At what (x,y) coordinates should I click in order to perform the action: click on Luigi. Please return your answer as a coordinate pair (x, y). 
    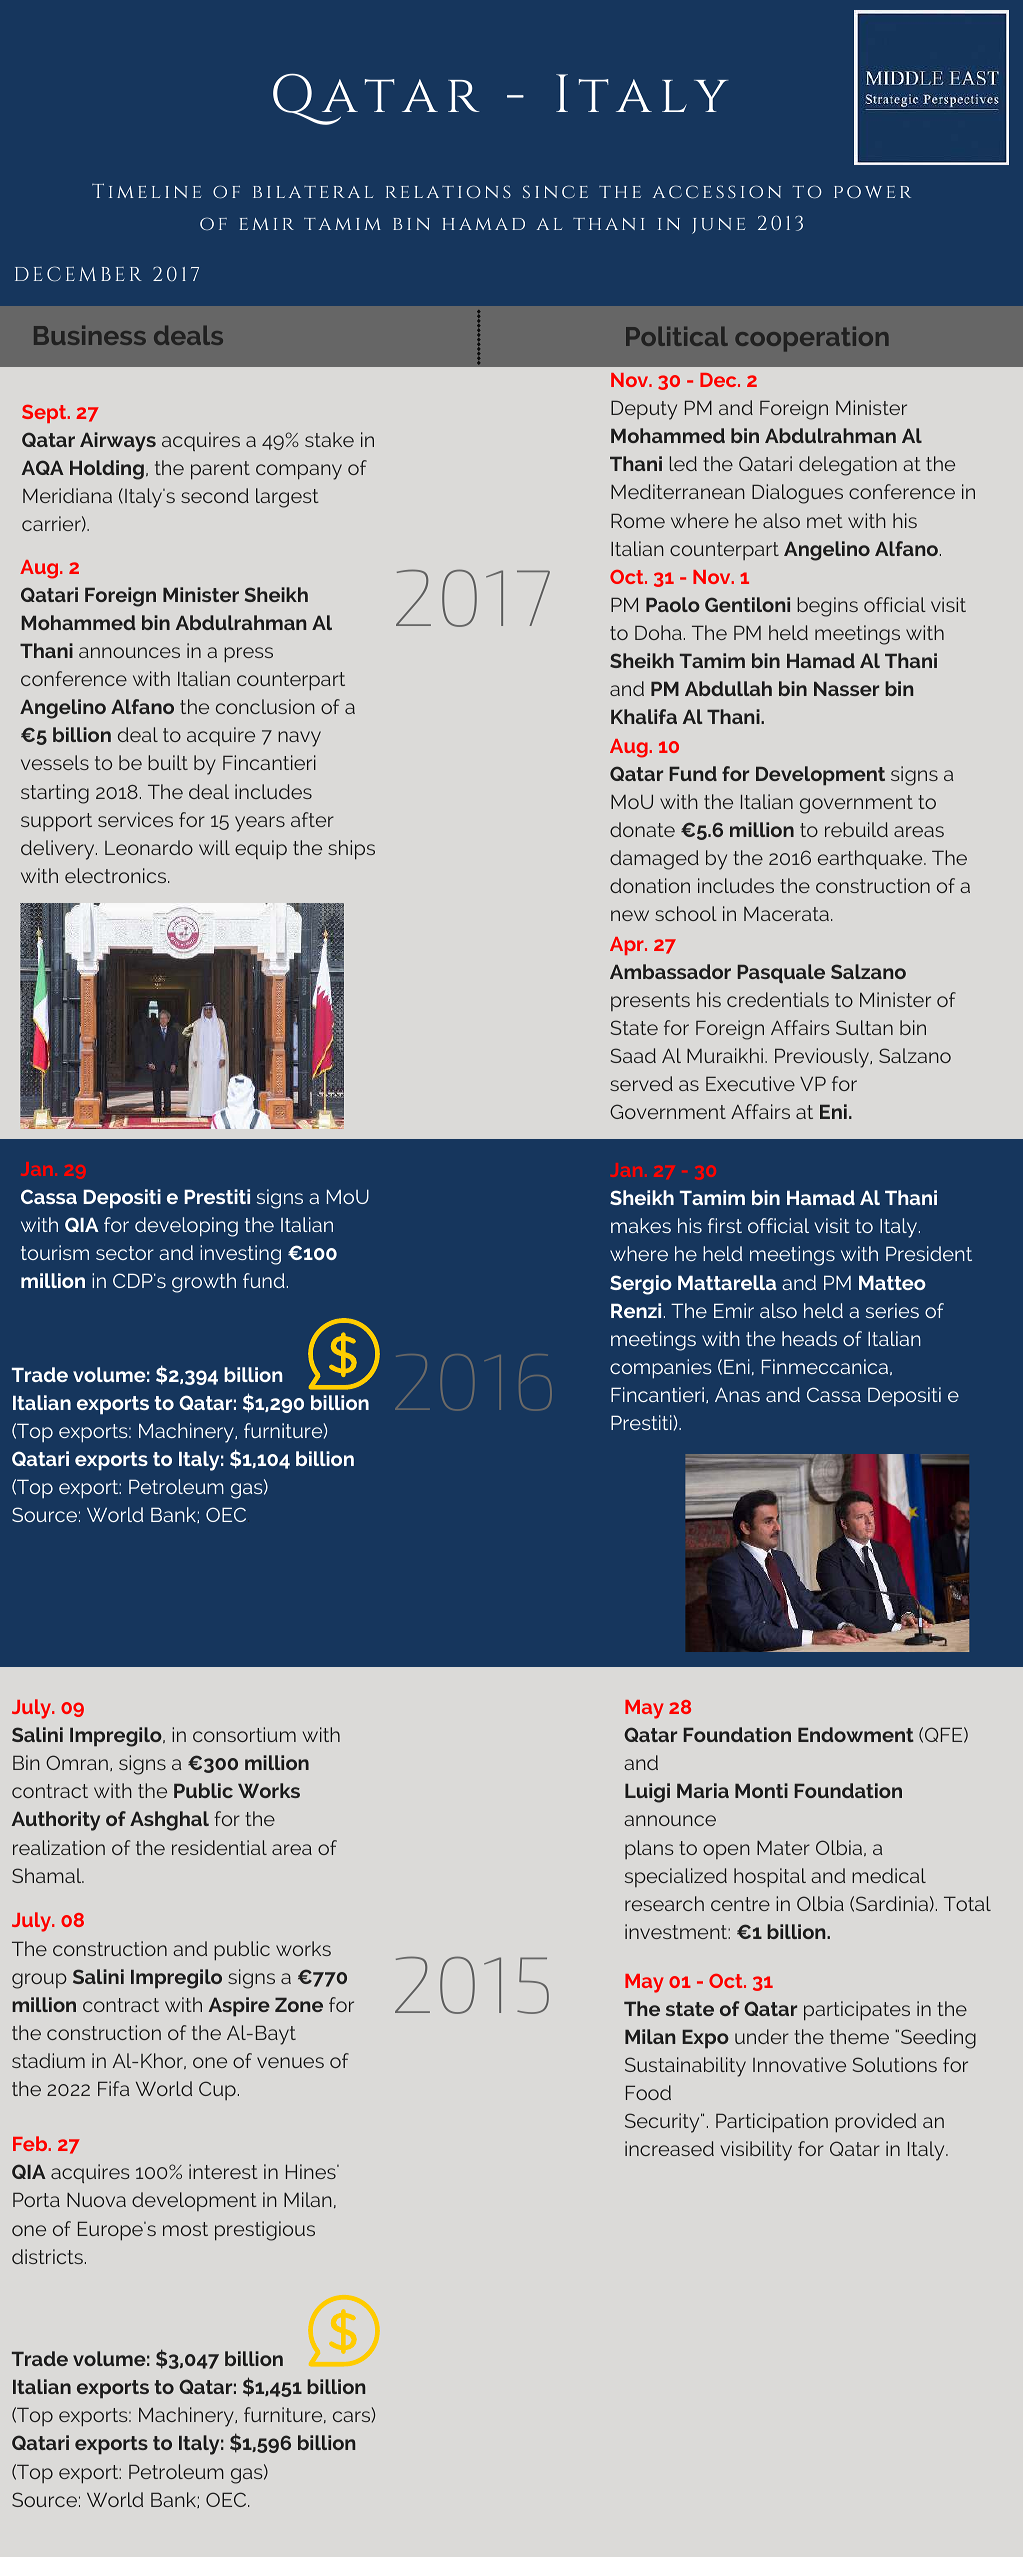
    Looking at the image, I should click on (647, 1793).
